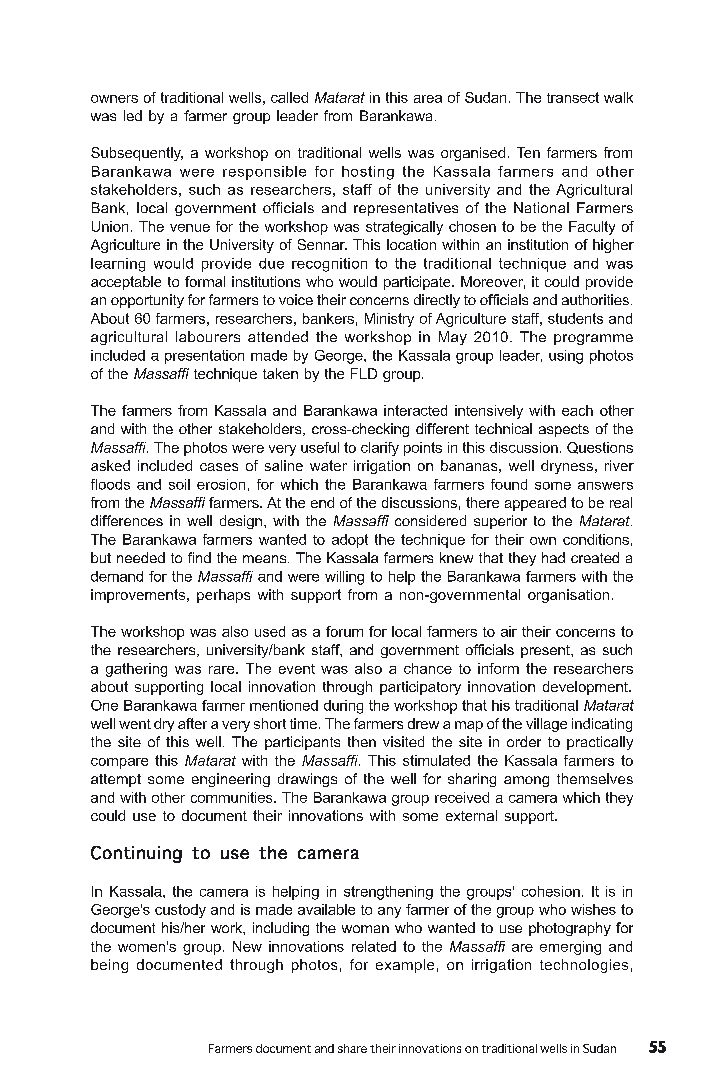 Image resolution: width=724 pixels, height=1085 pixels. What do you see at coordinates (553, 557) in the document?
I see `had` at bounding box center [553, 557].
